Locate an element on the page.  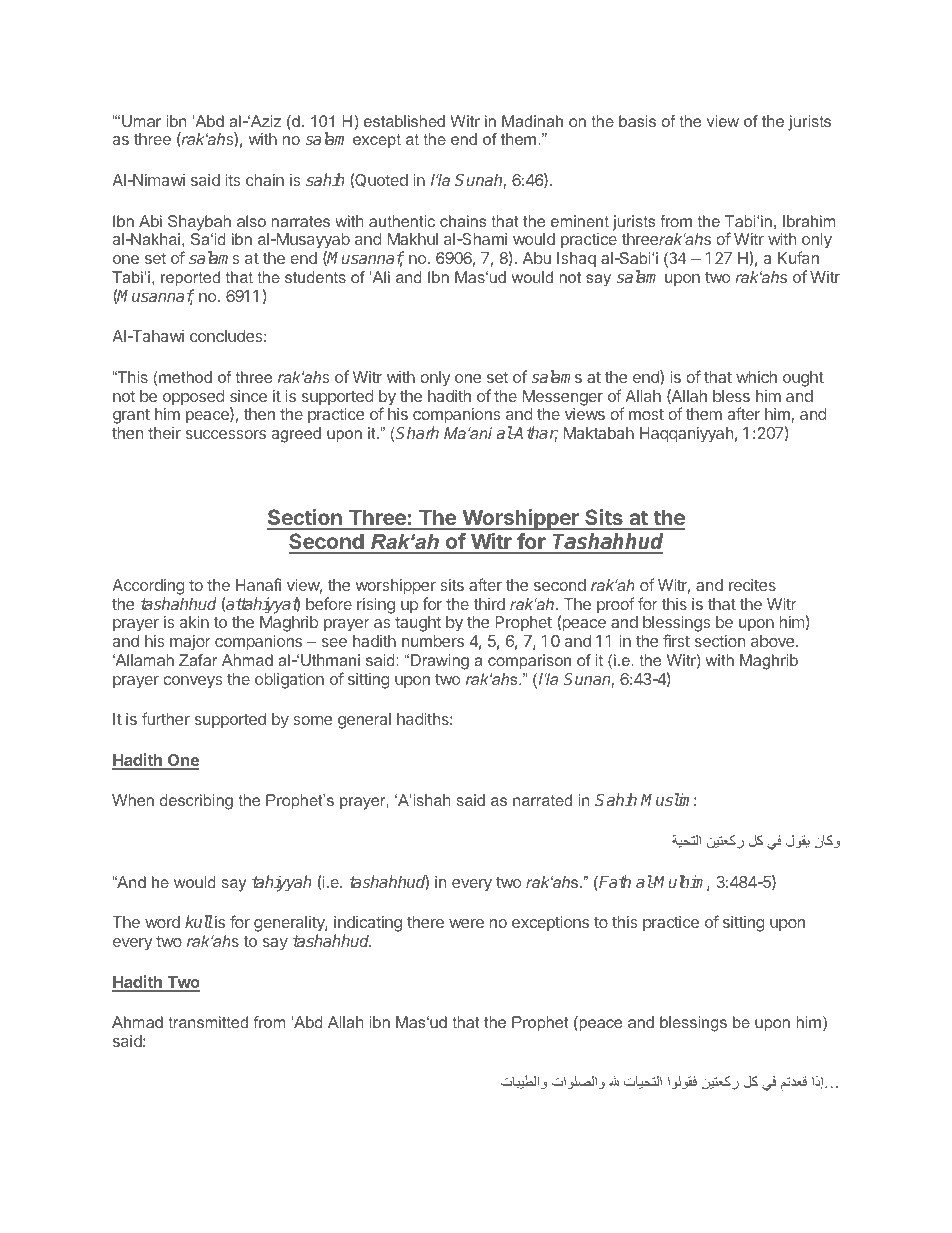
third is located at coordinates (489, 604).
